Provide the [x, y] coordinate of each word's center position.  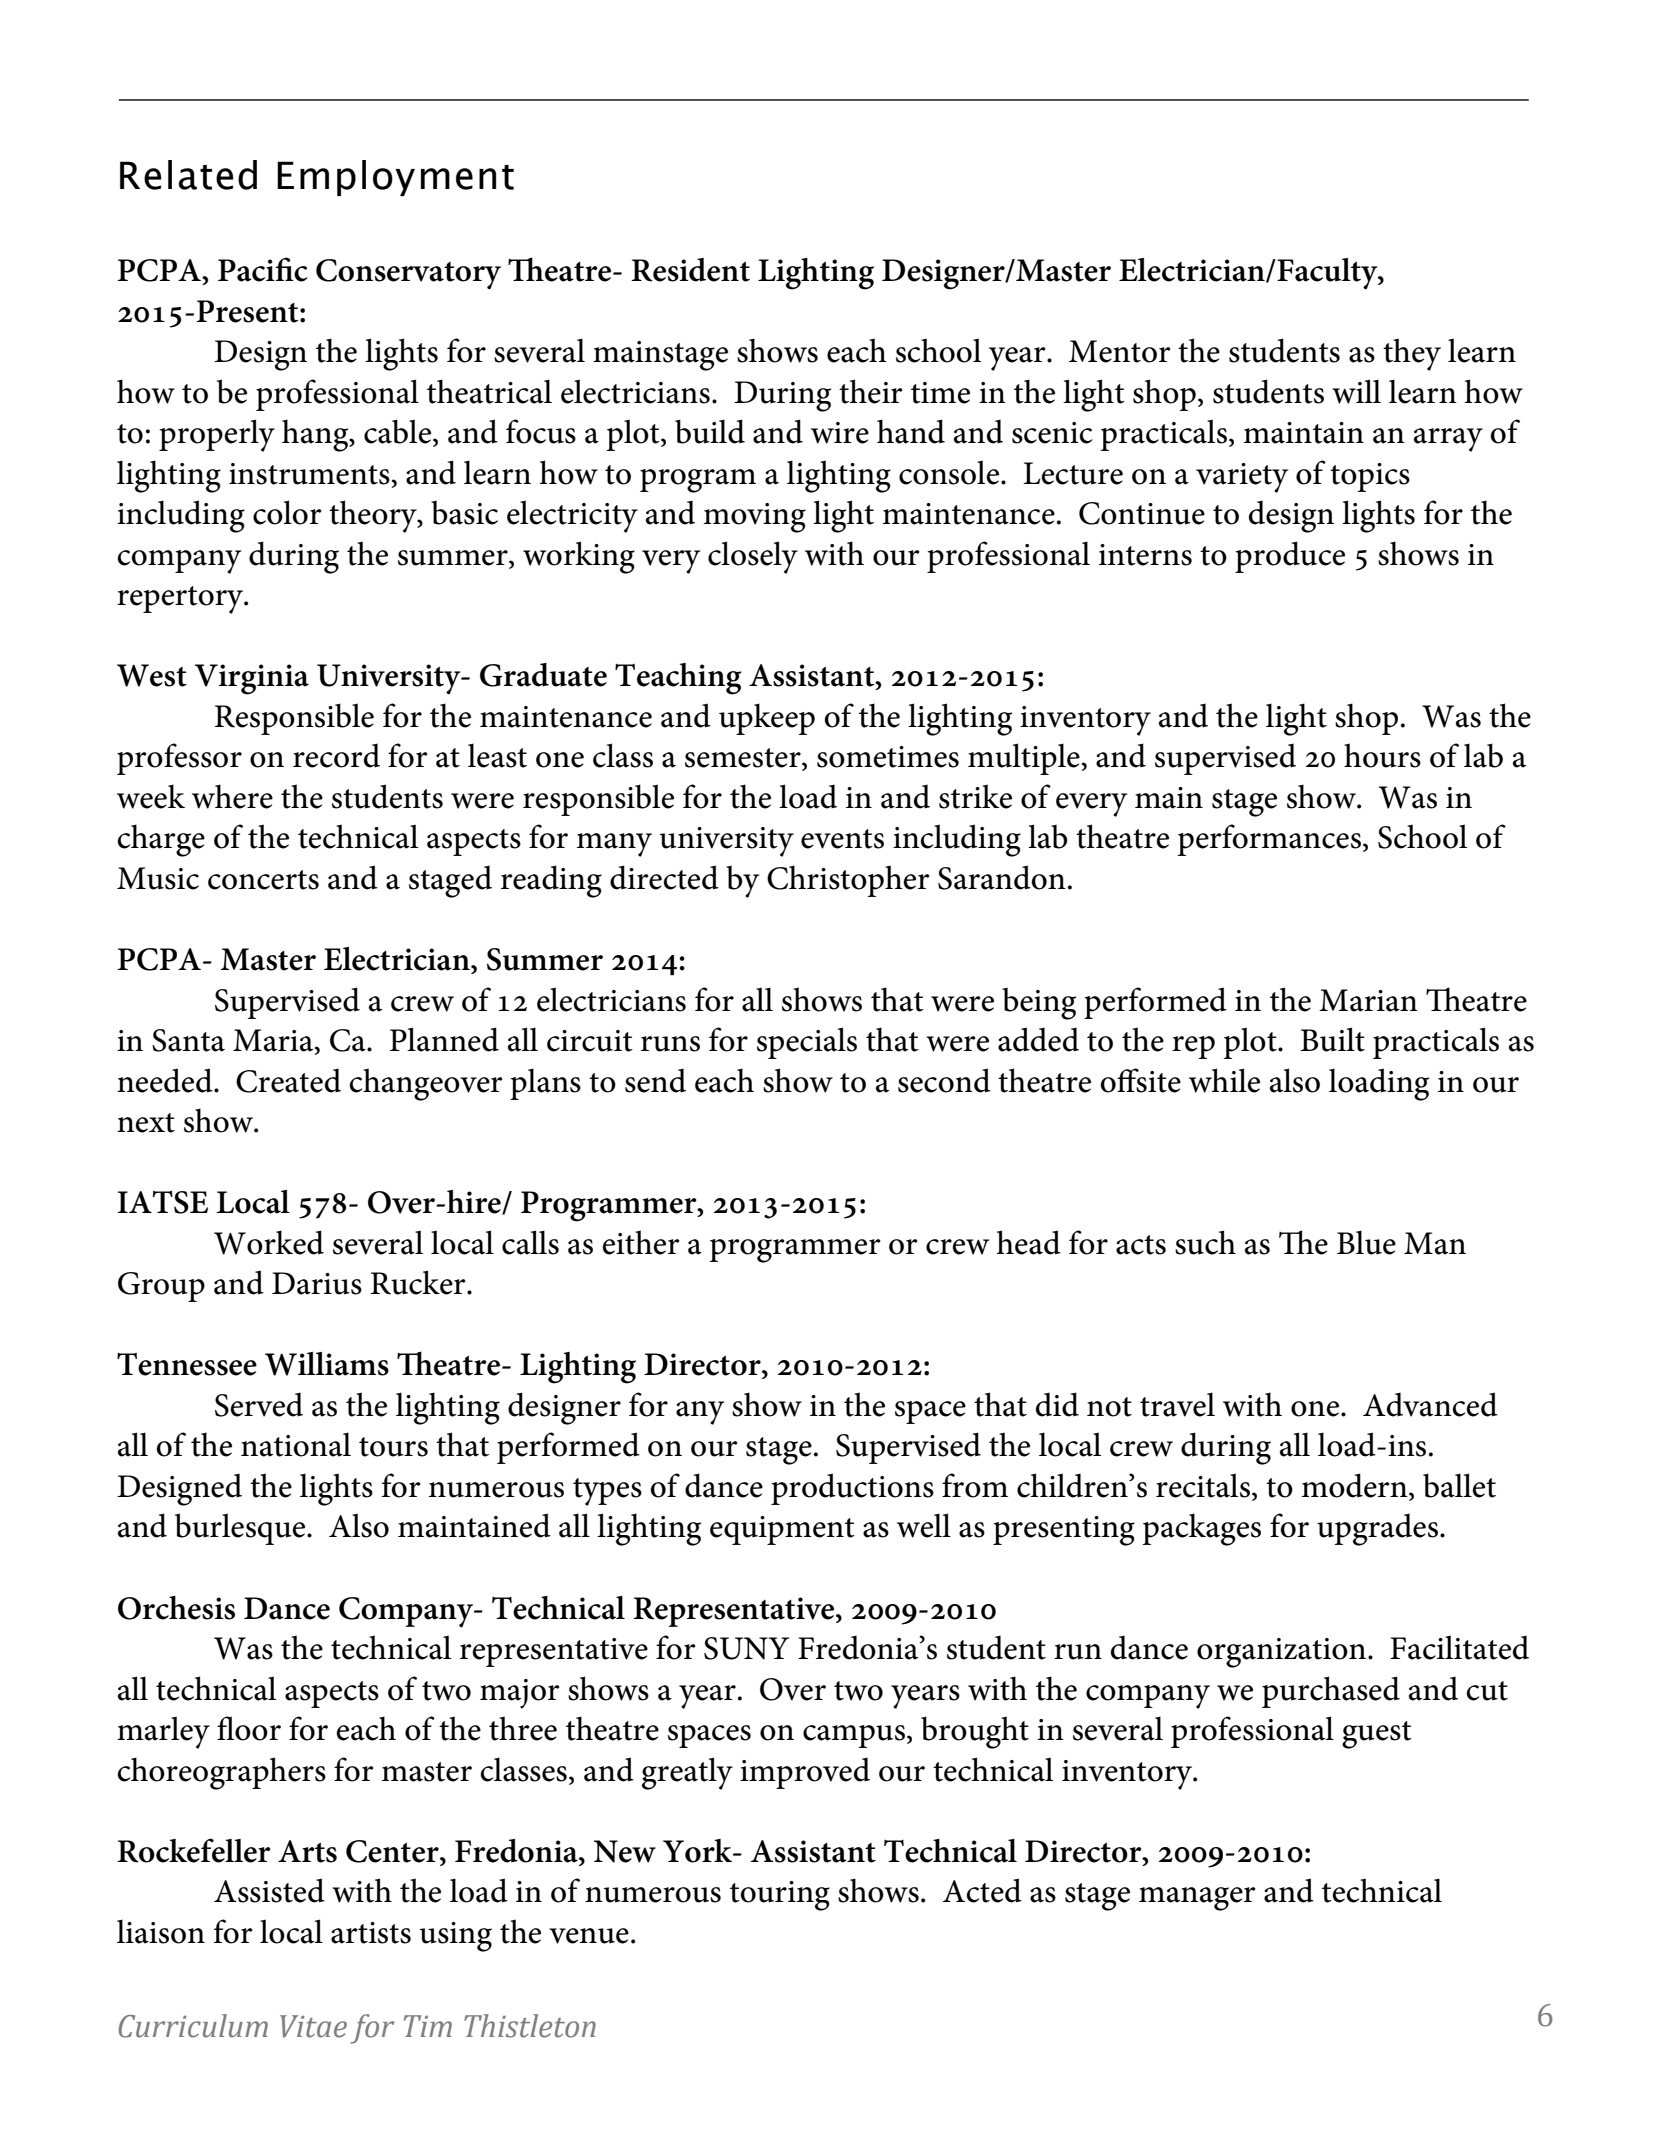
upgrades [1377, 1530]
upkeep [767, 719]
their [871, 391]
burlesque [241, 1529]
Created [288, 1081]
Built [1332, 1039]
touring [780, 1896]
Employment [395, 178]
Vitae [313, 2026]
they [1412, 354]
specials [807, 1043]
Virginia [252, 679]
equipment [782, 1530]
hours [1382, 755]
